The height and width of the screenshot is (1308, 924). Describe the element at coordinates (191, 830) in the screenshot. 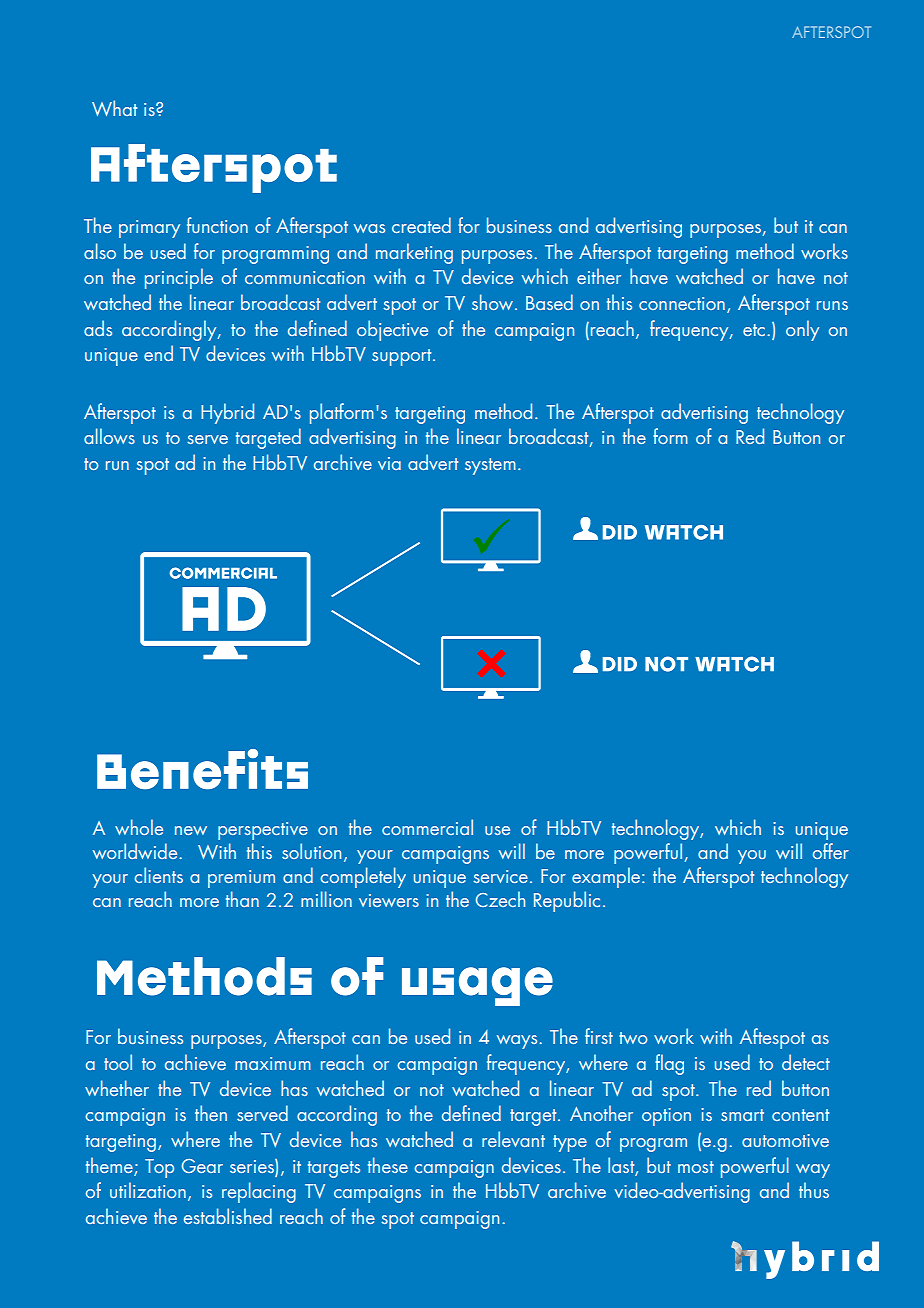

I see `new` at that location.
